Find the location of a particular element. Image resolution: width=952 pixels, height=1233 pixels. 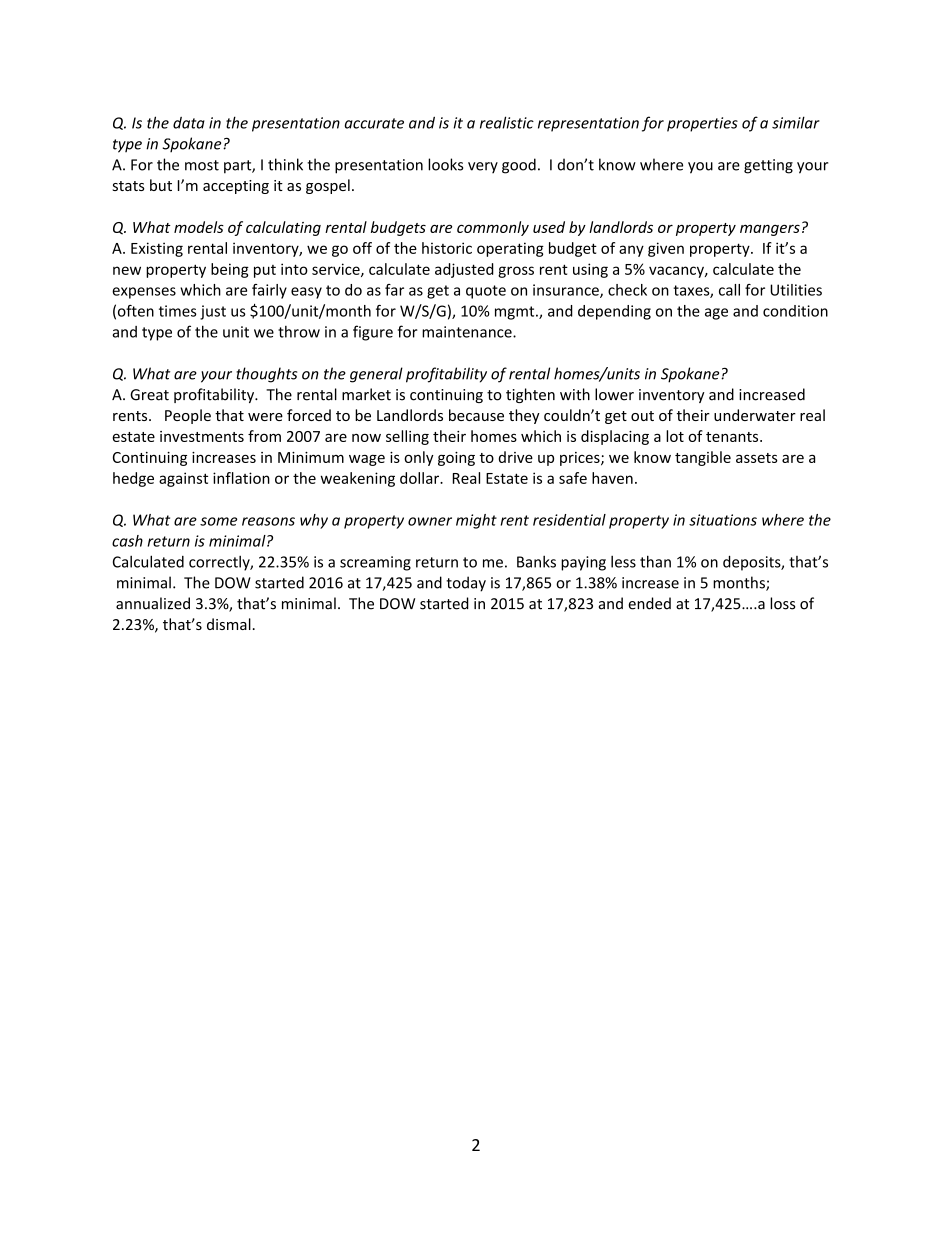

looks is located at coordinates (445, 164).
